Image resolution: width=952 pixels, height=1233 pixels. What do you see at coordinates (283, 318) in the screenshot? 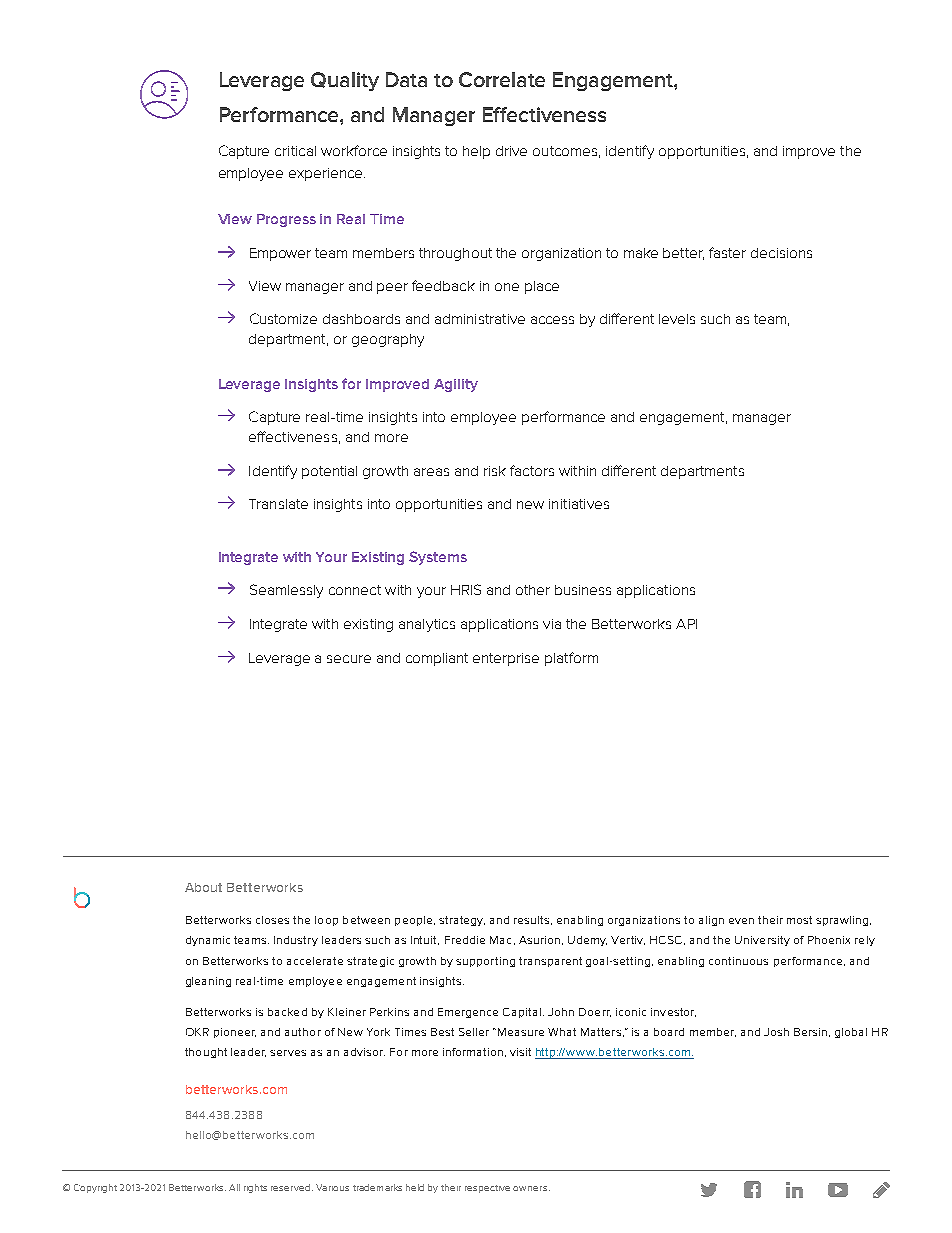
I see `Customize` at bounding box center [283, 318].
